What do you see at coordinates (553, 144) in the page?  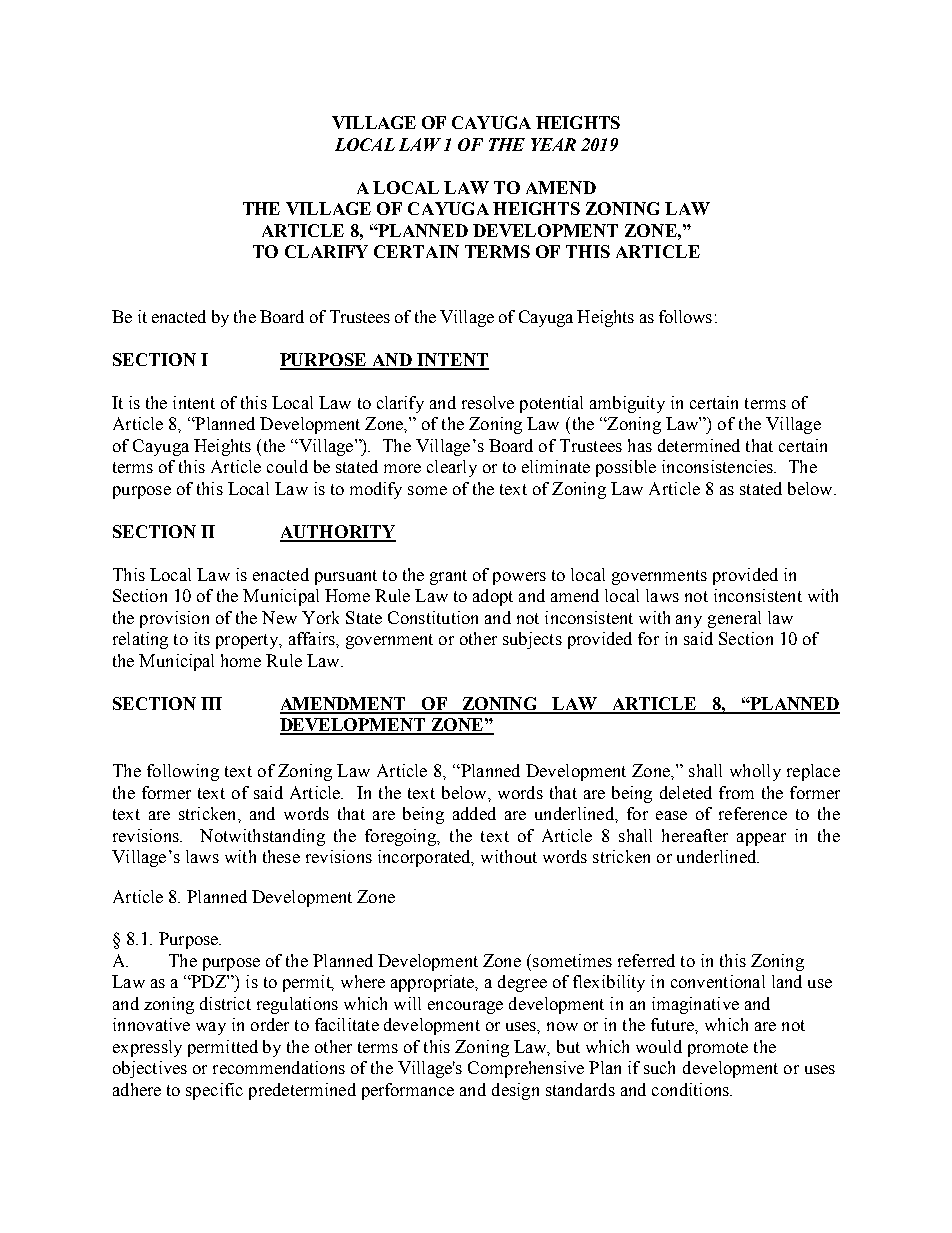 I see `YEAR` at bounding box center [553, 144].
